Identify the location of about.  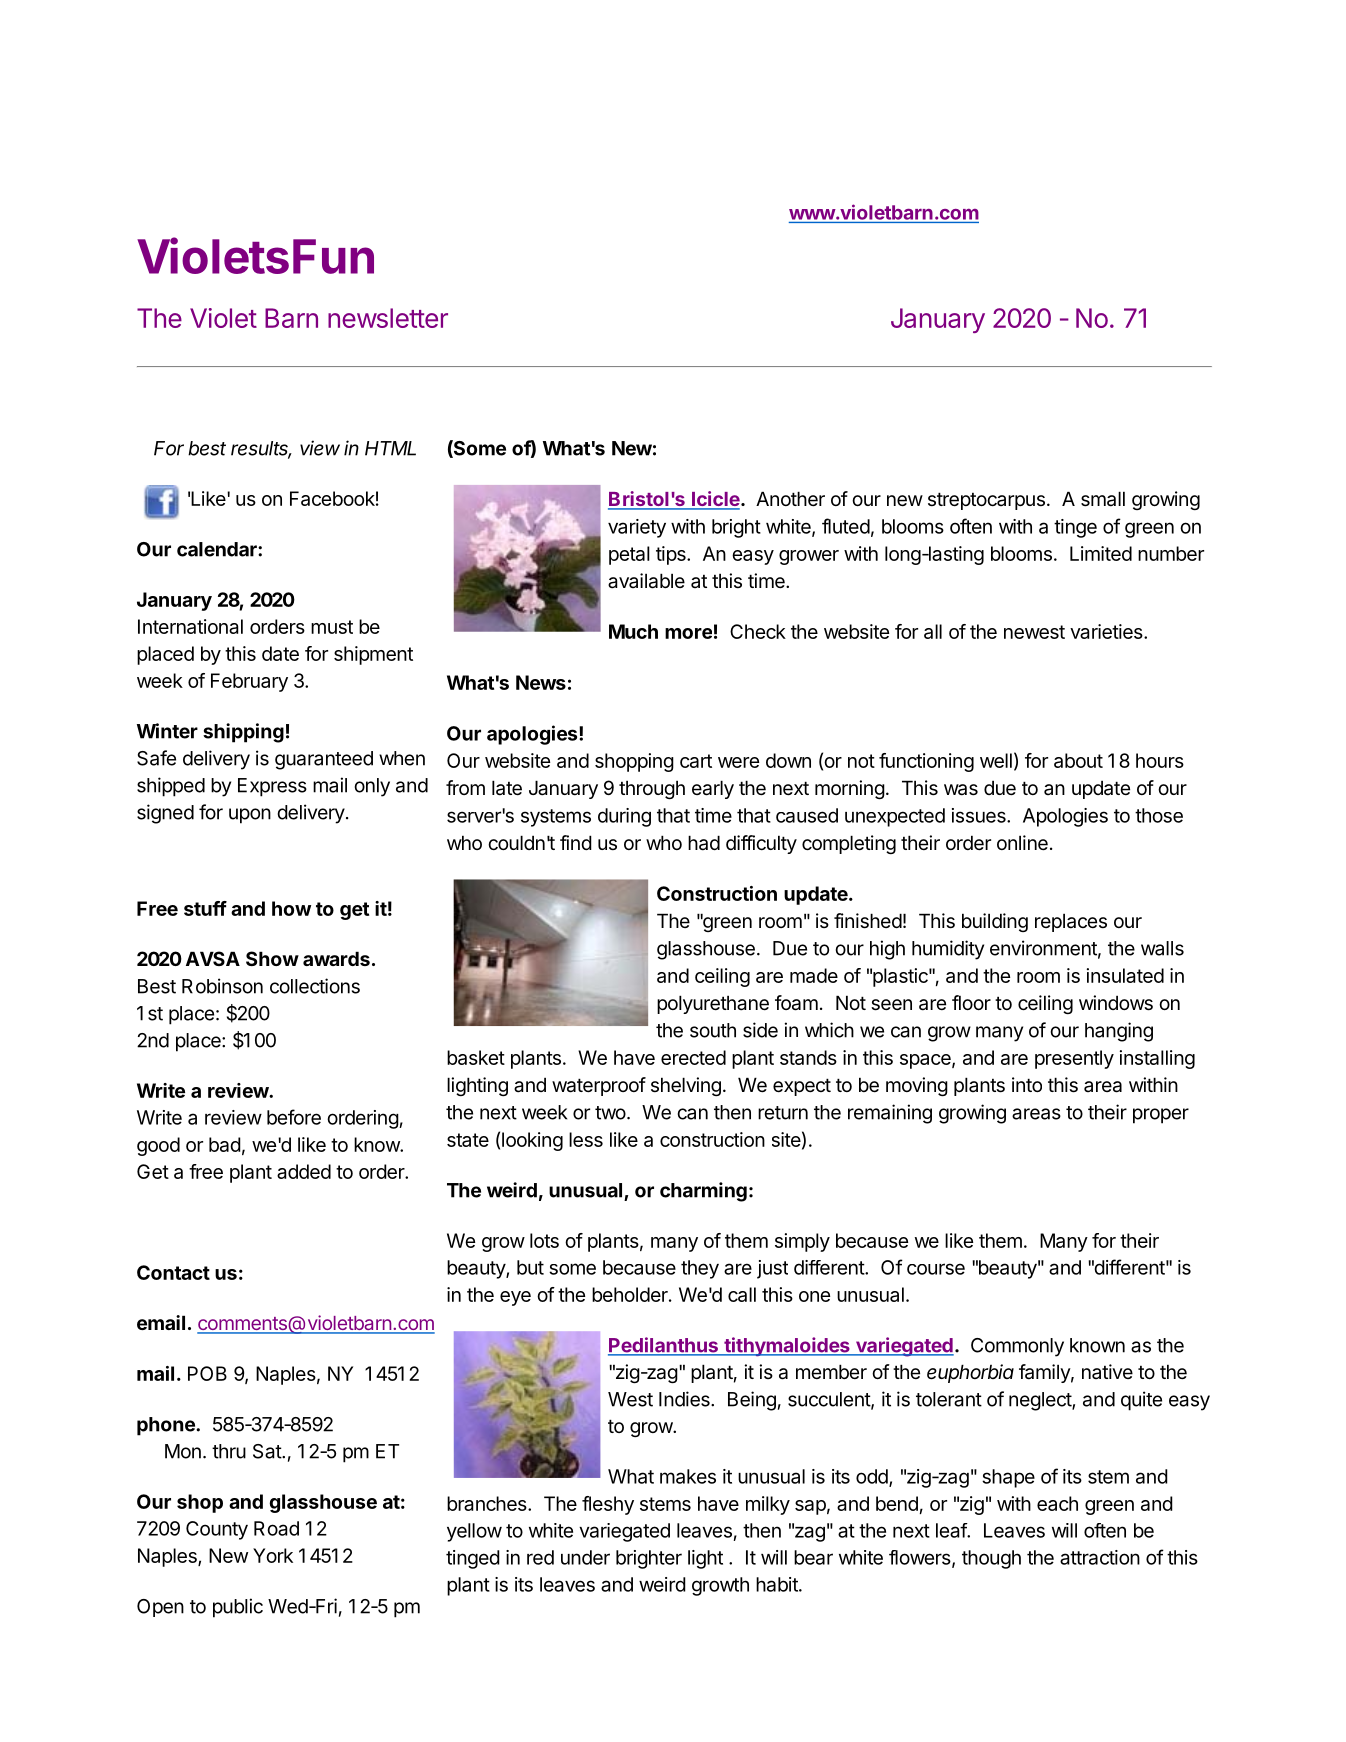
(1078, 760).
